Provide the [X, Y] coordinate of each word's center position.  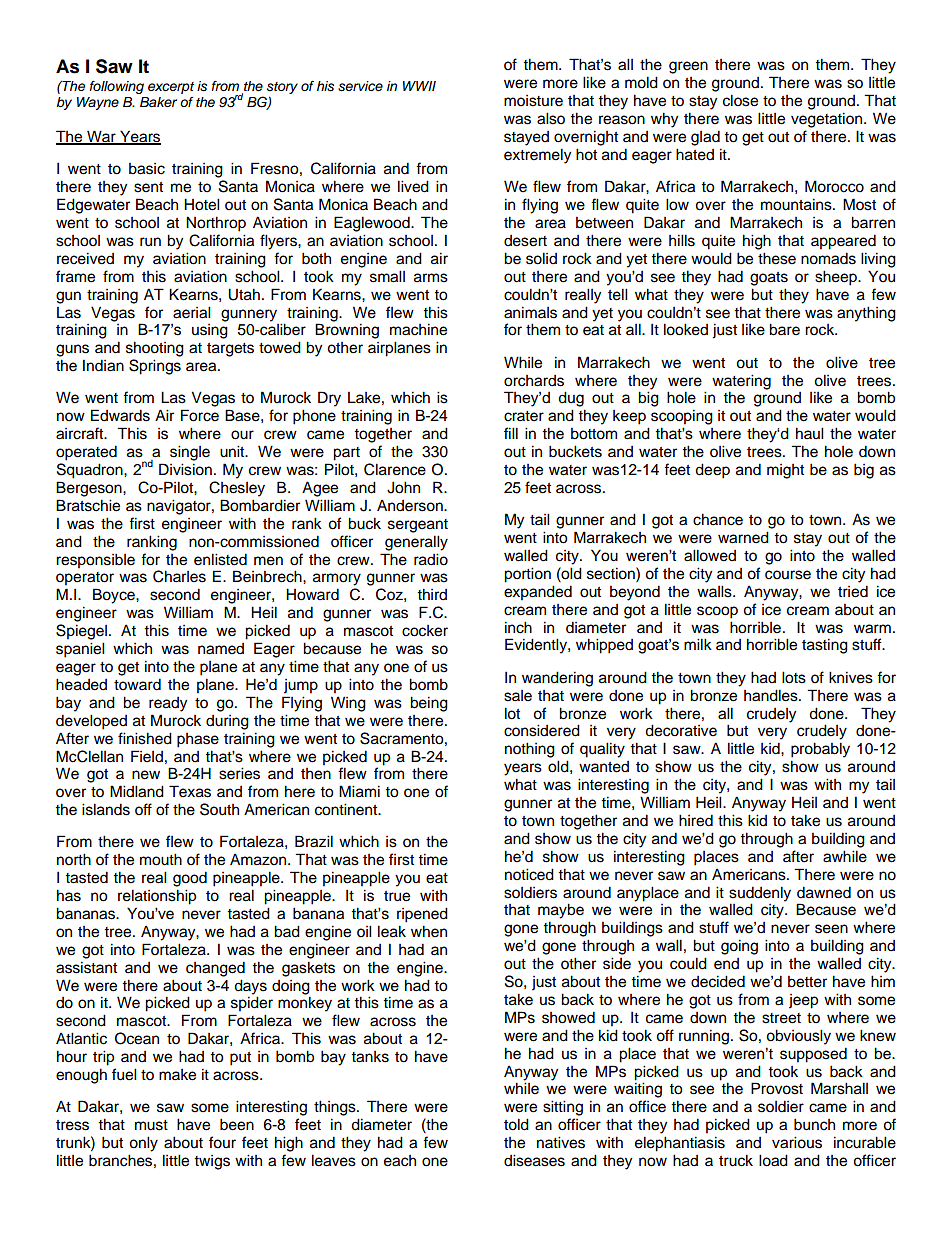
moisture [533, 101]
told [516, 1124]
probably [820, 750]
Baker [158, 102]
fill [511, 433]
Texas [190, 791]
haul [810, 433]
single [190, 453]
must [151, 1125]
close [740, 100]
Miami [359, 791]
